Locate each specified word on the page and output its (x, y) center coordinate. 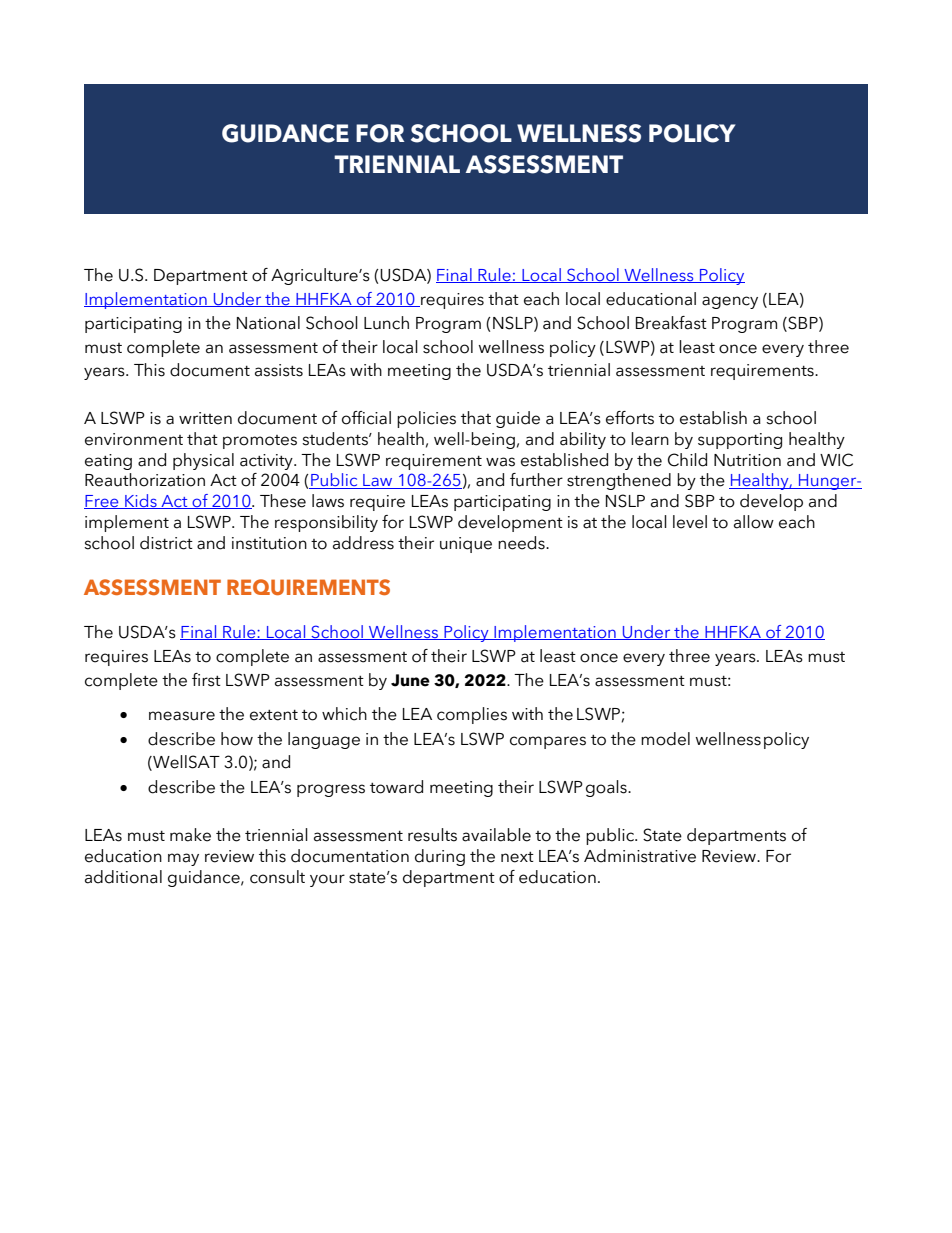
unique (466, 545)
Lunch (386, 323)
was (500, 462)
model (665, 739)
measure (182, 716)
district (166, 543)
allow (754, 522)
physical (203, 461)
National (268, 323)
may (183, 859)
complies (472, 715)
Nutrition (747, 460)
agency (730, 302)
